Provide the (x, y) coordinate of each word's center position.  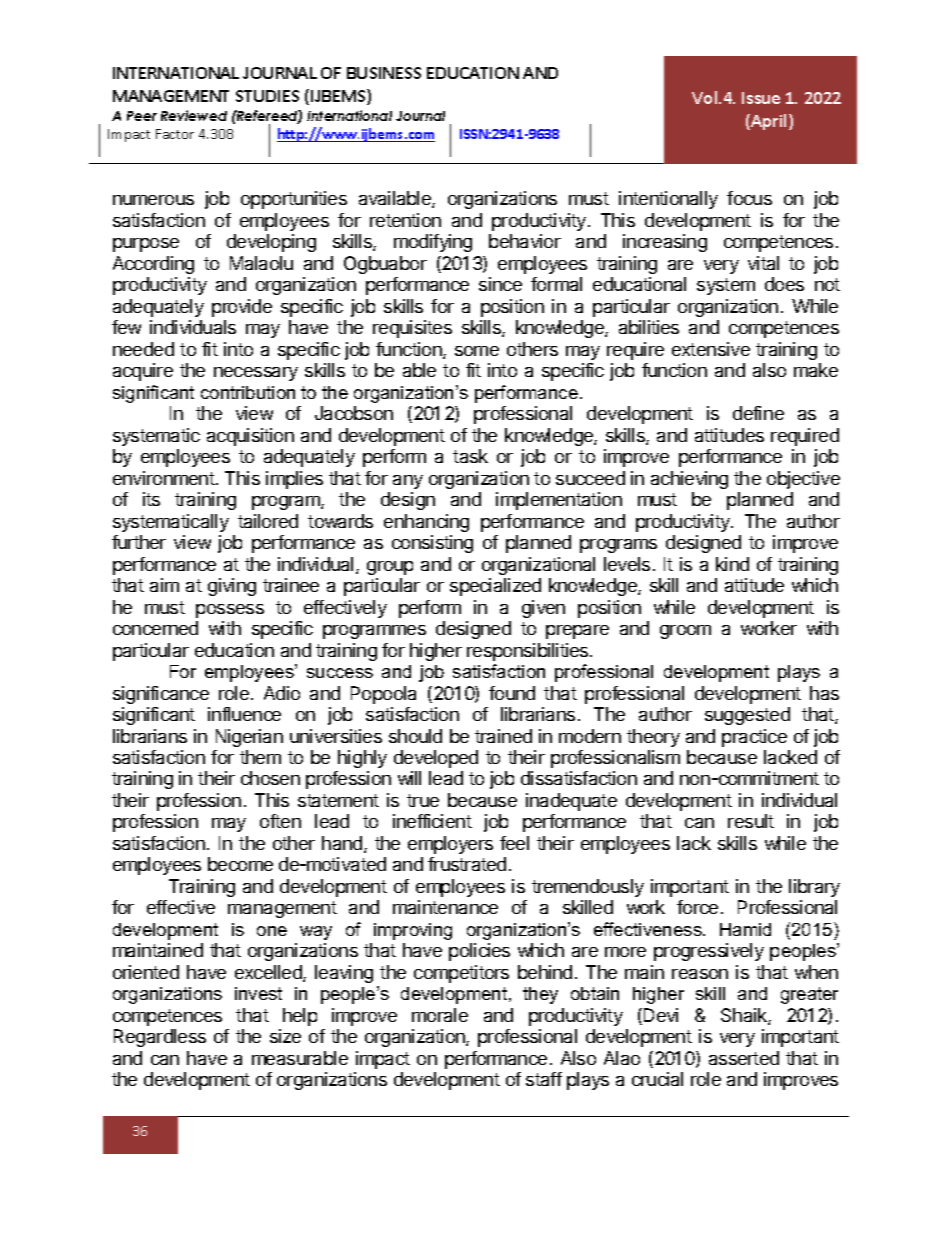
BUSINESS (384, 73)
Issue (761, 98)
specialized (495, 587)
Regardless (160, 1038)
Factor (175, 134)
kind (732, 564)
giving (232, 587)
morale (440, 1015)
